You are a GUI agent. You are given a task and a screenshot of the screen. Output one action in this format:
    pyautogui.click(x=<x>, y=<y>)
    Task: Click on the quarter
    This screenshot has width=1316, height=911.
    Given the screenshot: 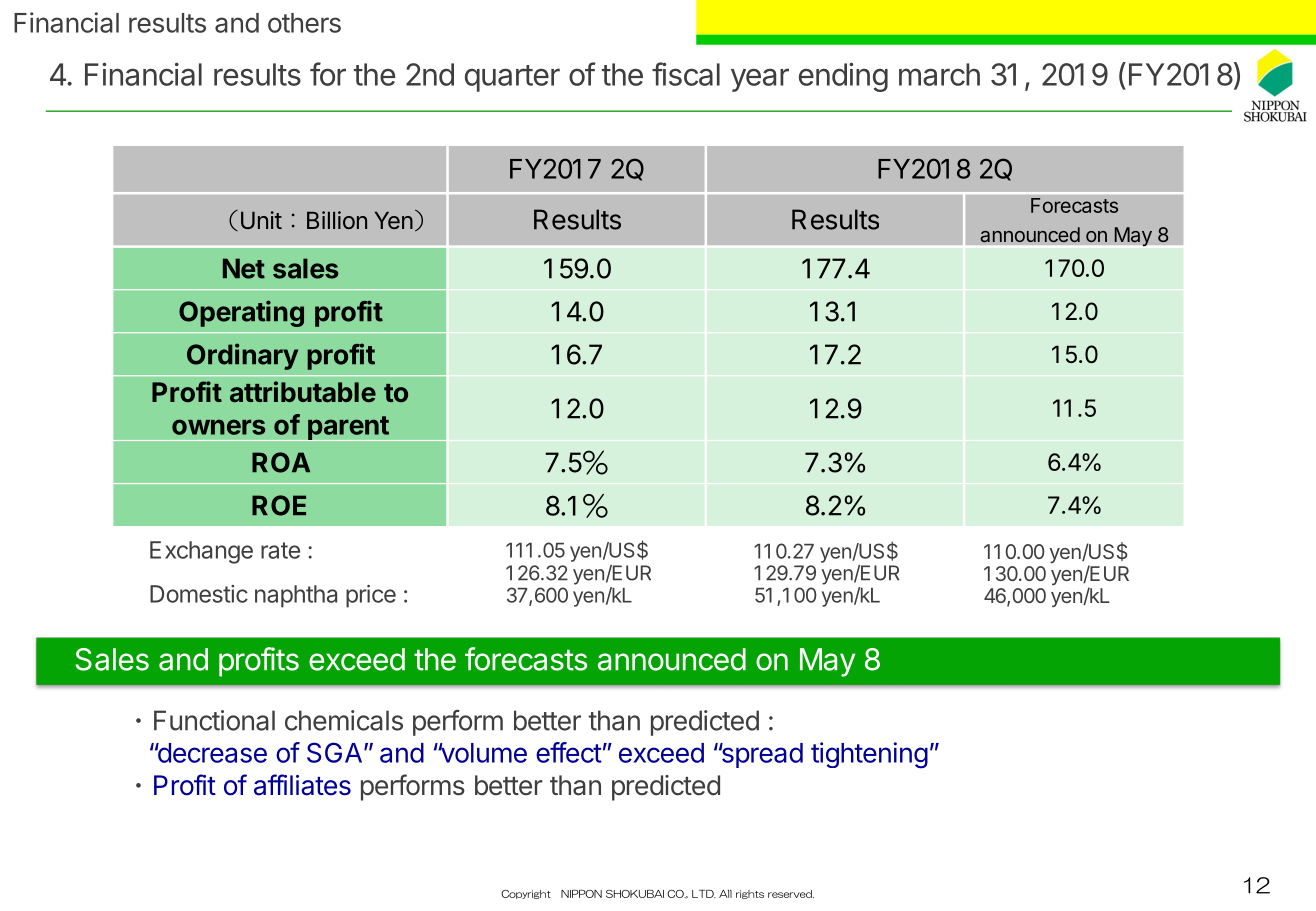 What is the action you would take?
    pyautogui.click(x=512, y=78)
